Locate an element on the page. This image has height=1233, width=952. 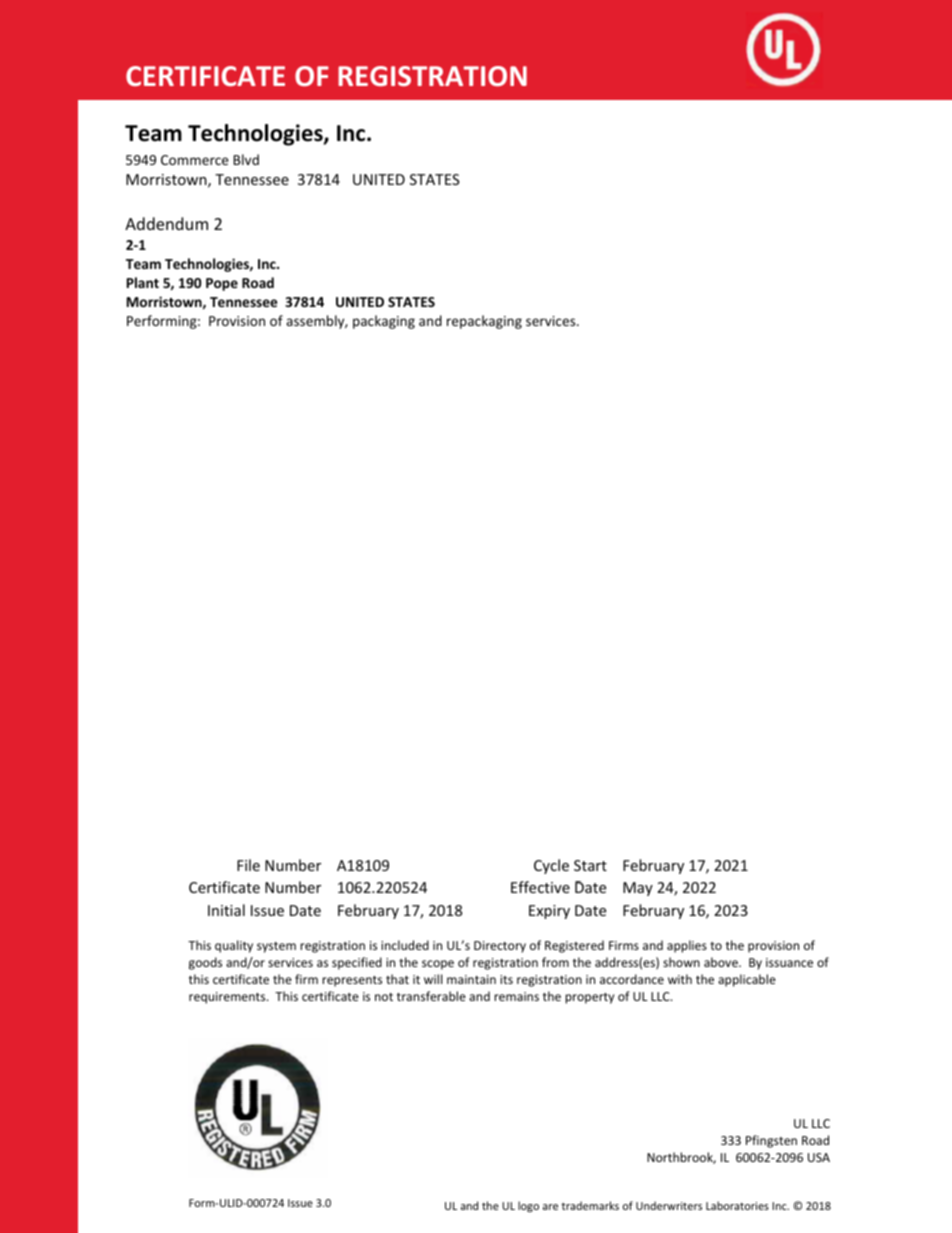
Blvd is located at coordinates (246, 159).
